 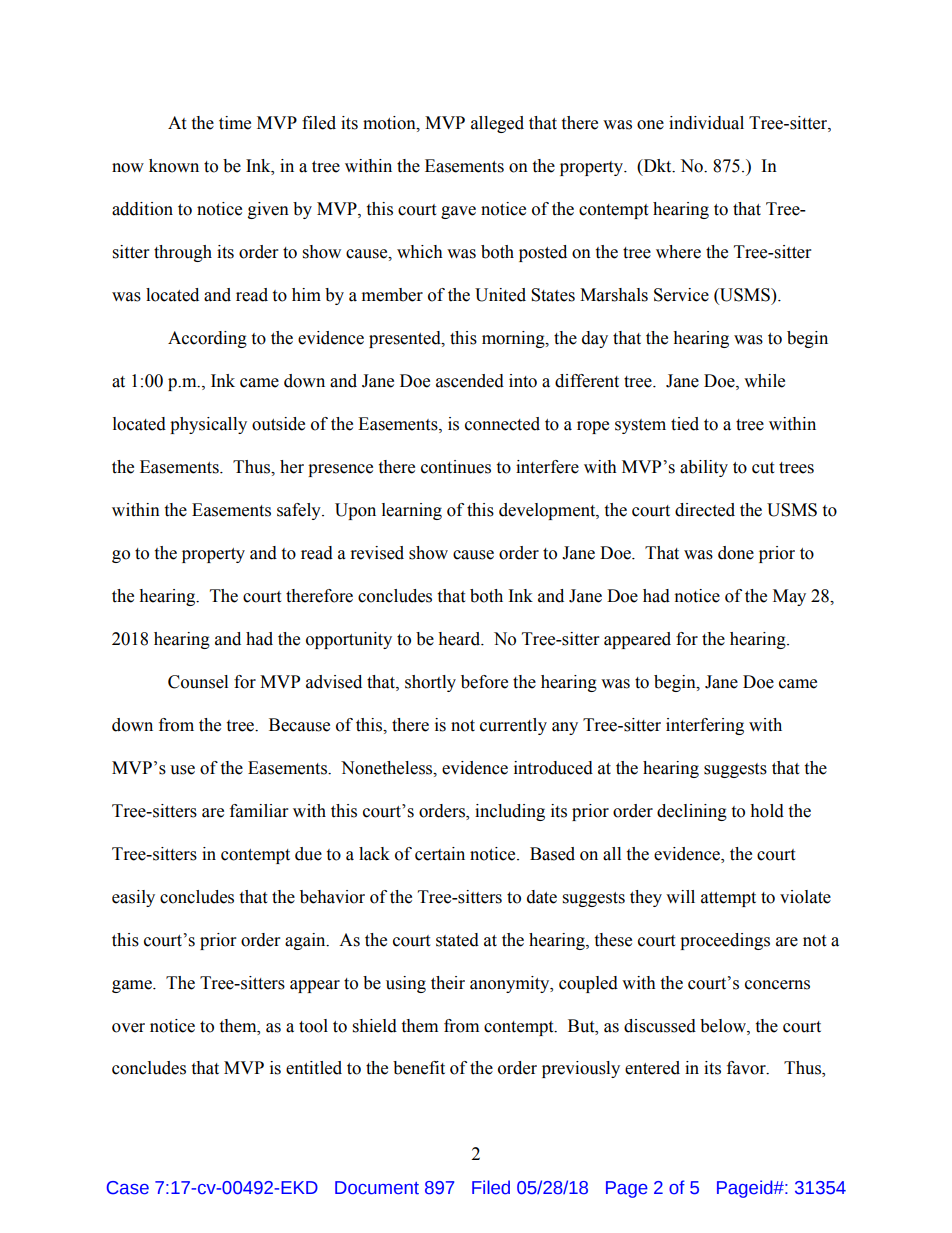 What do you see at coordinates (208, 425) in the screenshot?
I see `physically` at bounding box center [208, 425].
